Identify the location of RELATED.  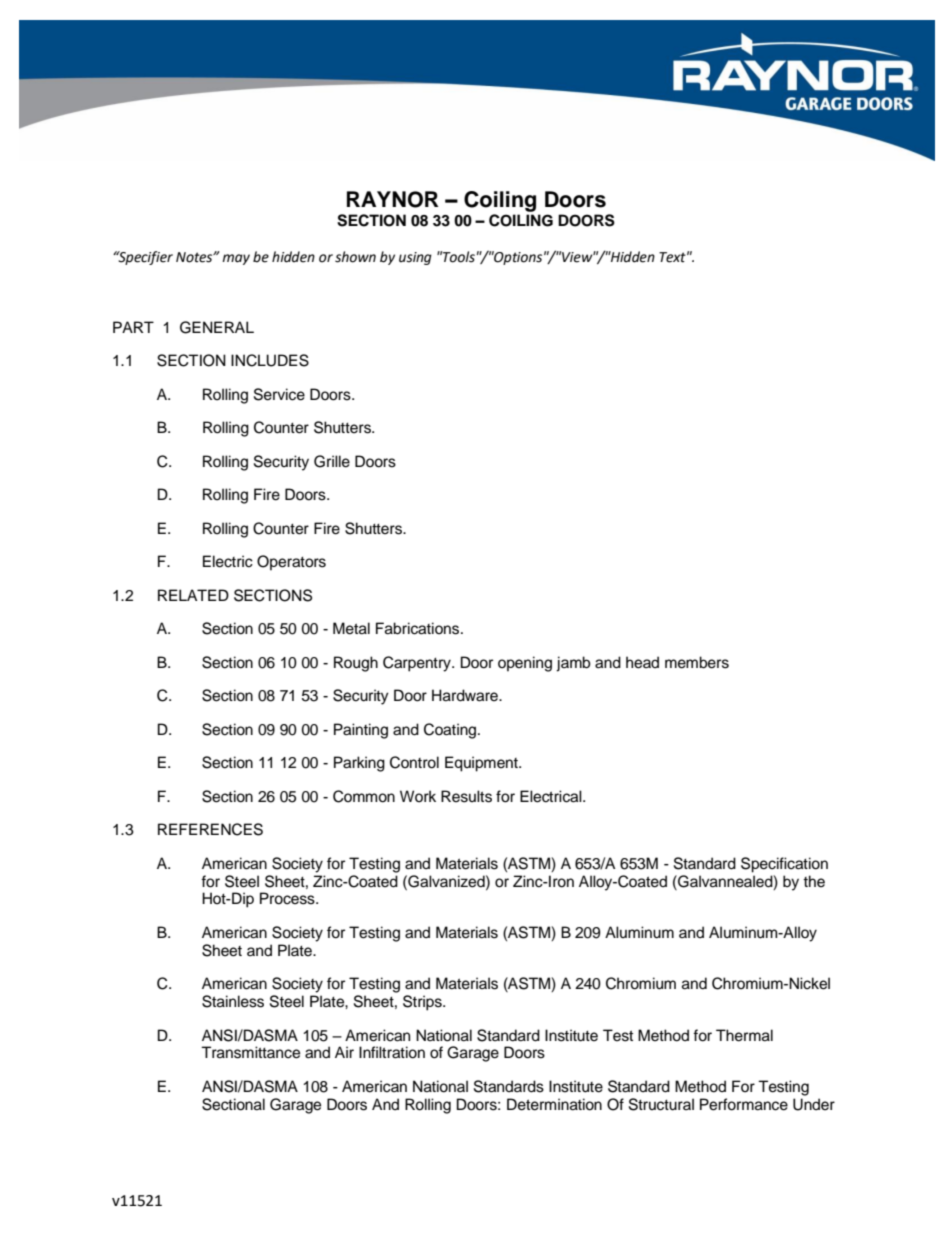
(193, 595).
